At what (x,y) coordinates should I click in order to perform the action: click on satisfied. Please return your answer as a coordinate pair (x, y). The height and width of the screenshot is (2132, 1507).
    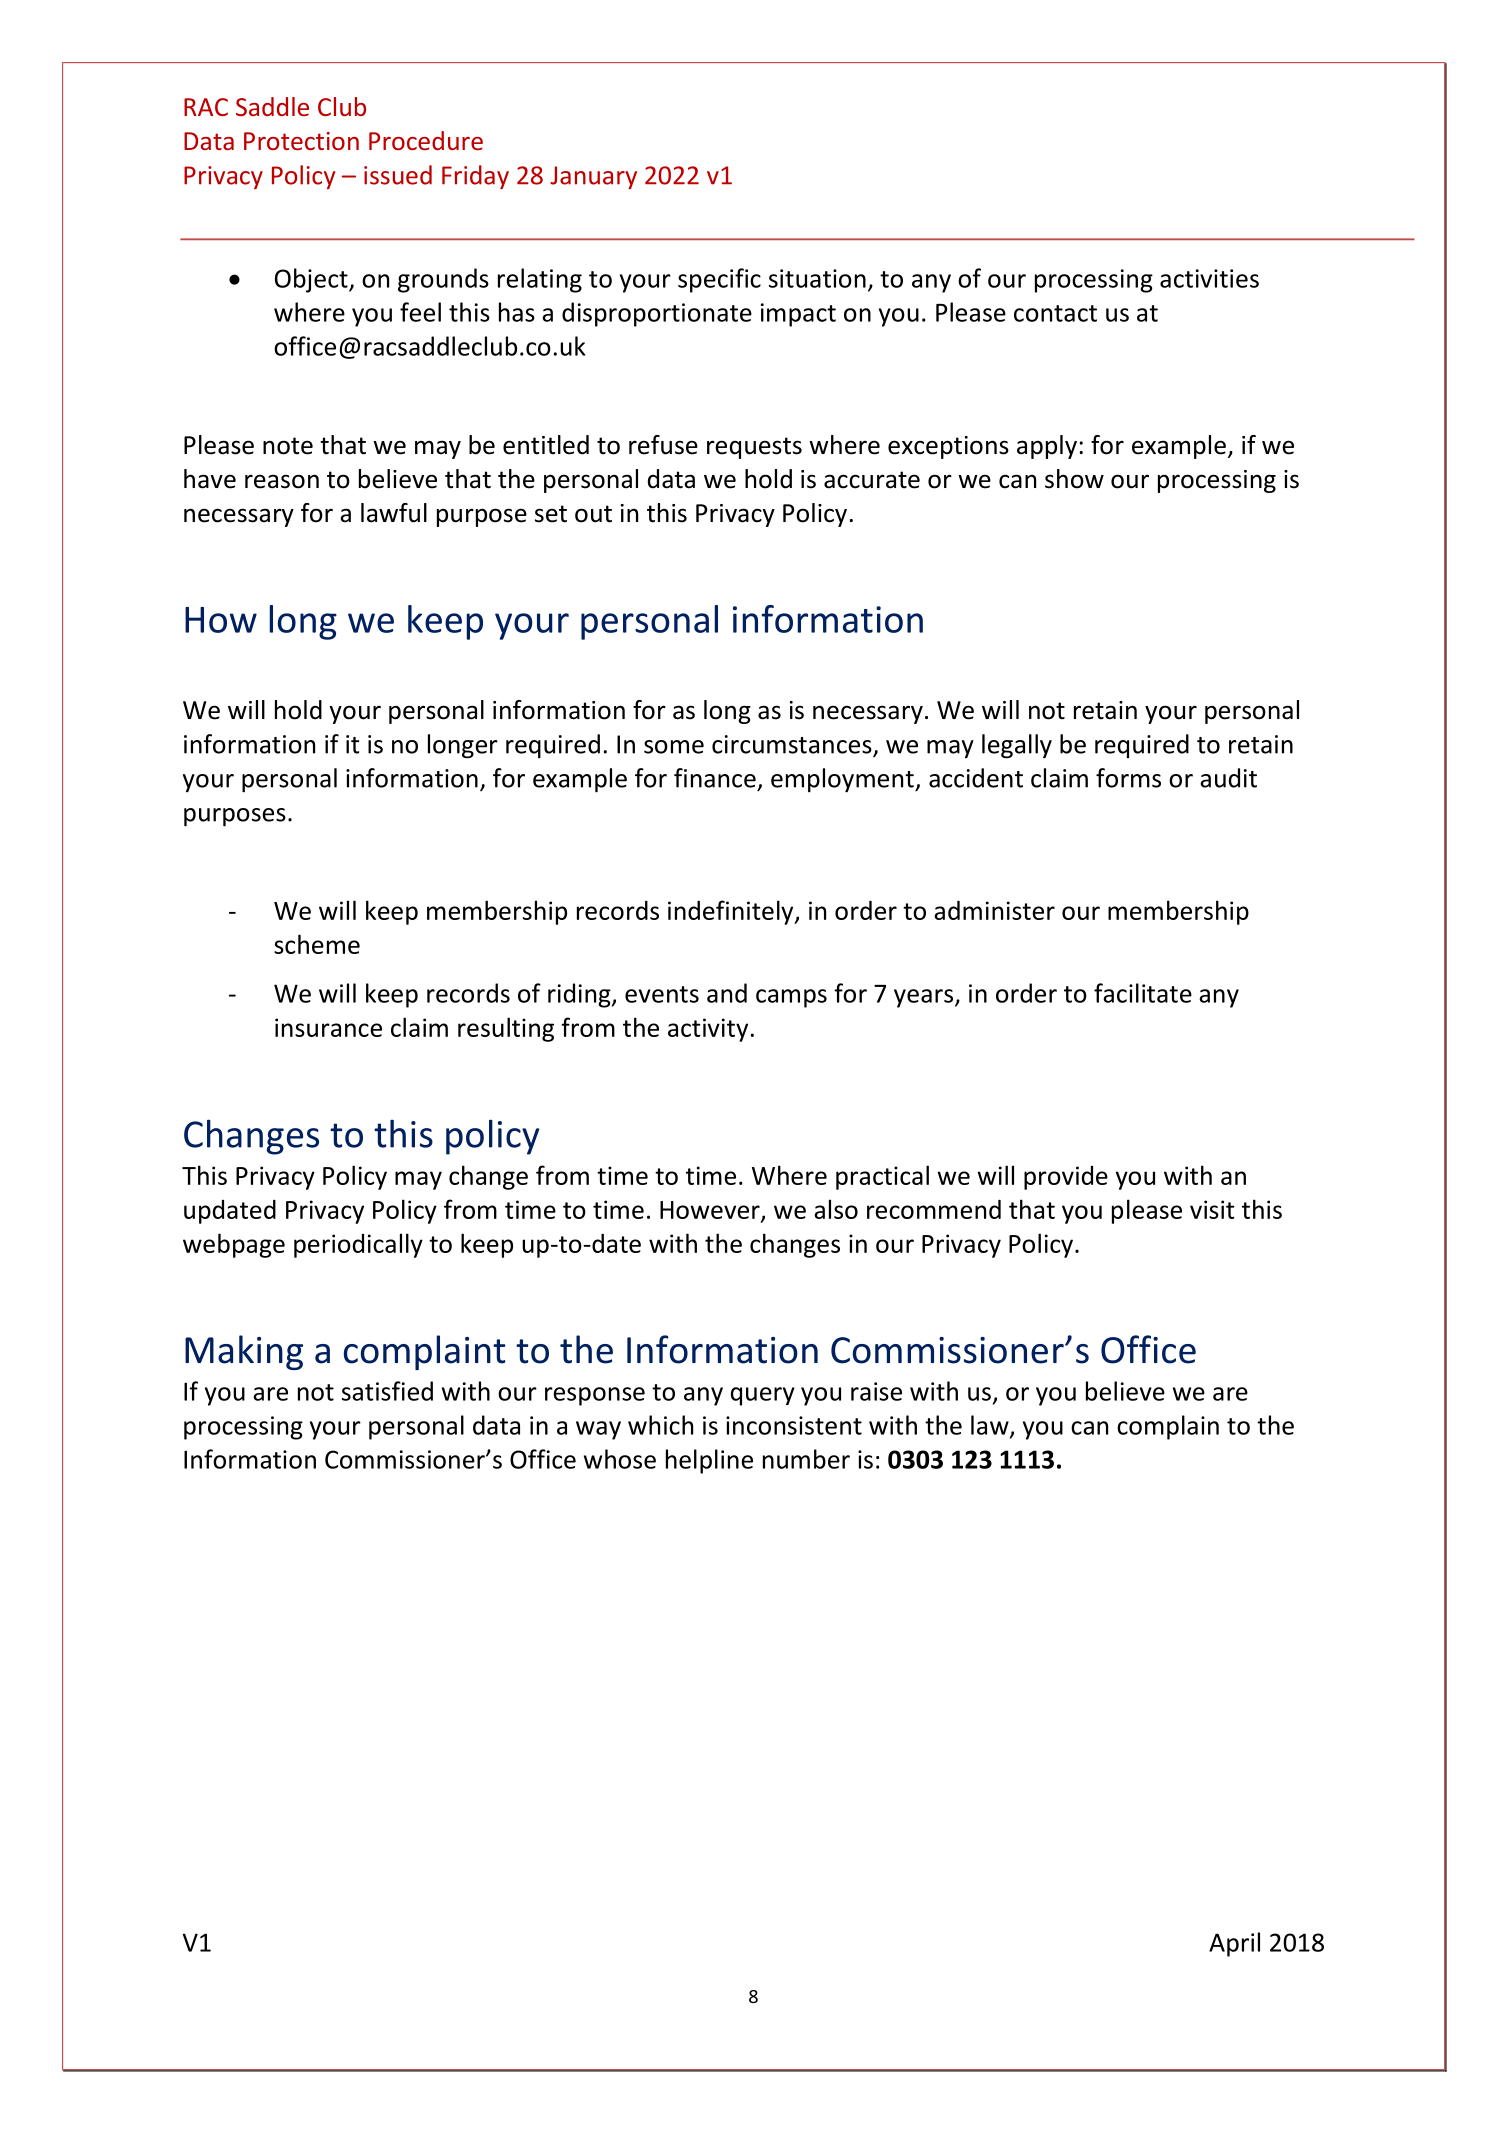
    Looking at the image, I should click on (387, 1391).
